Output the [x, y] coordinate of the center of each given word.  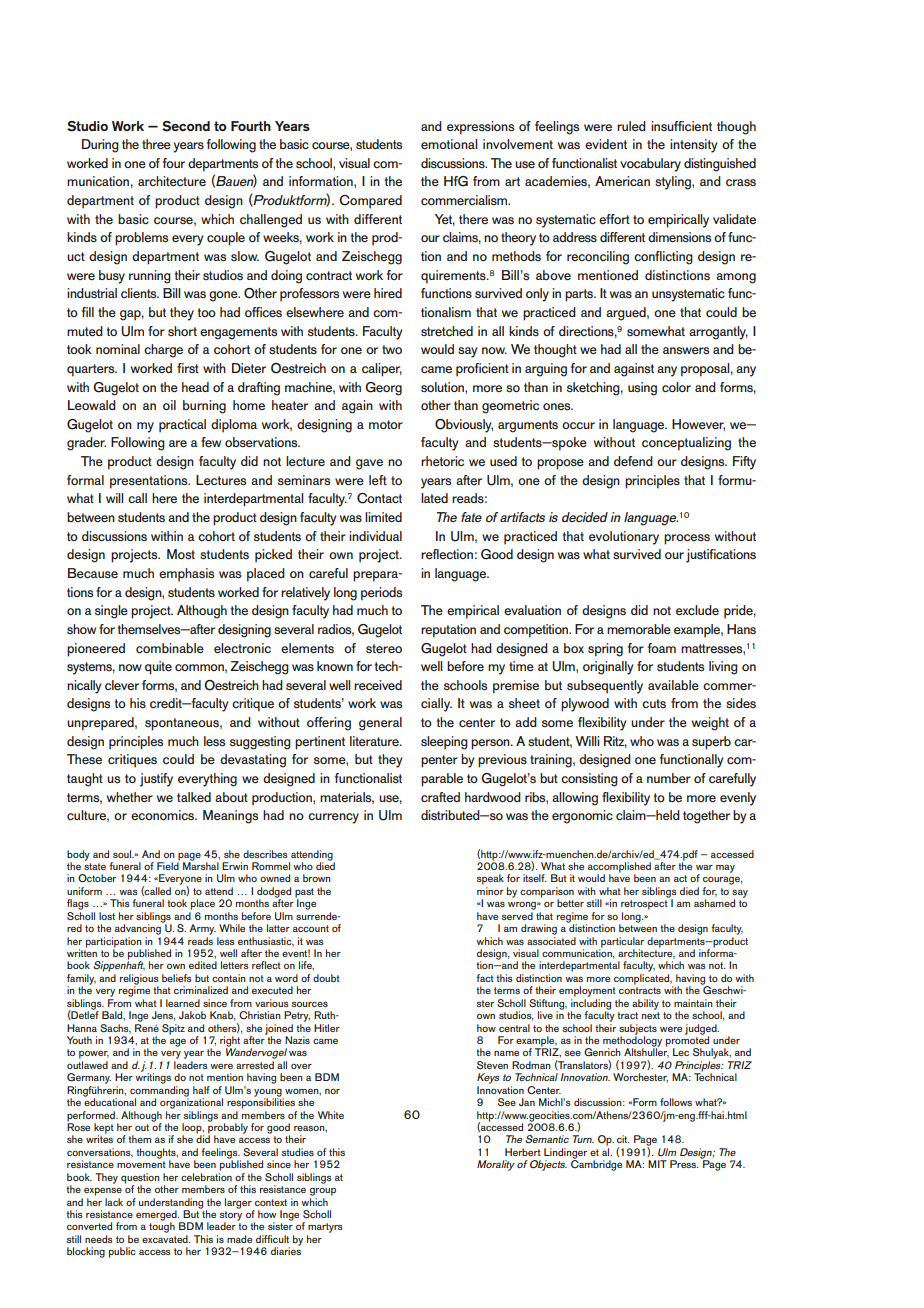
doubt [326, 978]
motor [386, 424]
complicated [643, 979]
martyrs [325, 1229]
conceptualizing [686, 444]
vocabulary [650, 165]
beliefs [177, 978]
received [378, 685]
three [156, 144]
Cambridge [596, 1164]
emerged [157, 1216]
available [673, 685]
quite [158, 668]
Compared [370, 202]
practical [182, 426]
